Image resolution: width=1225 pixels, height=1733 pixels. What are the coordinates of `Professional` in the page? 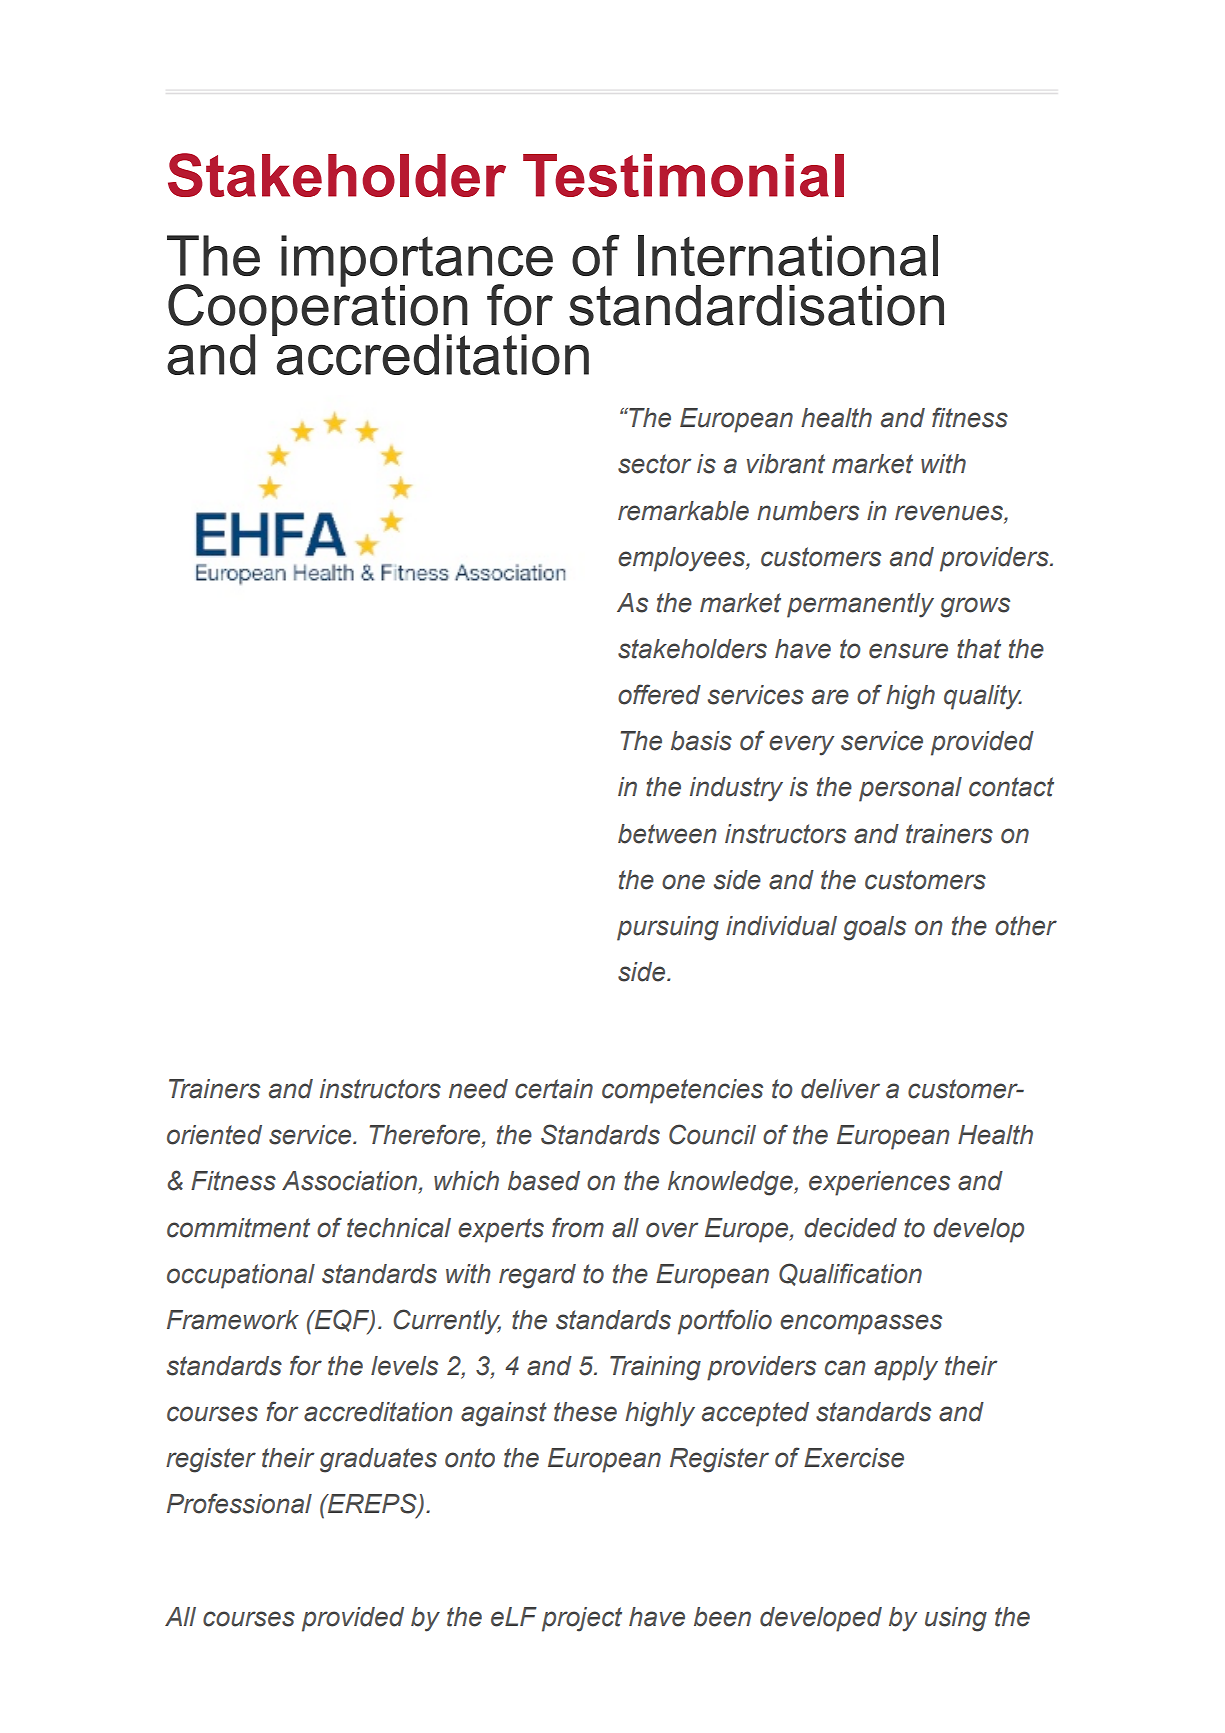 It's located at (239, 1503).
